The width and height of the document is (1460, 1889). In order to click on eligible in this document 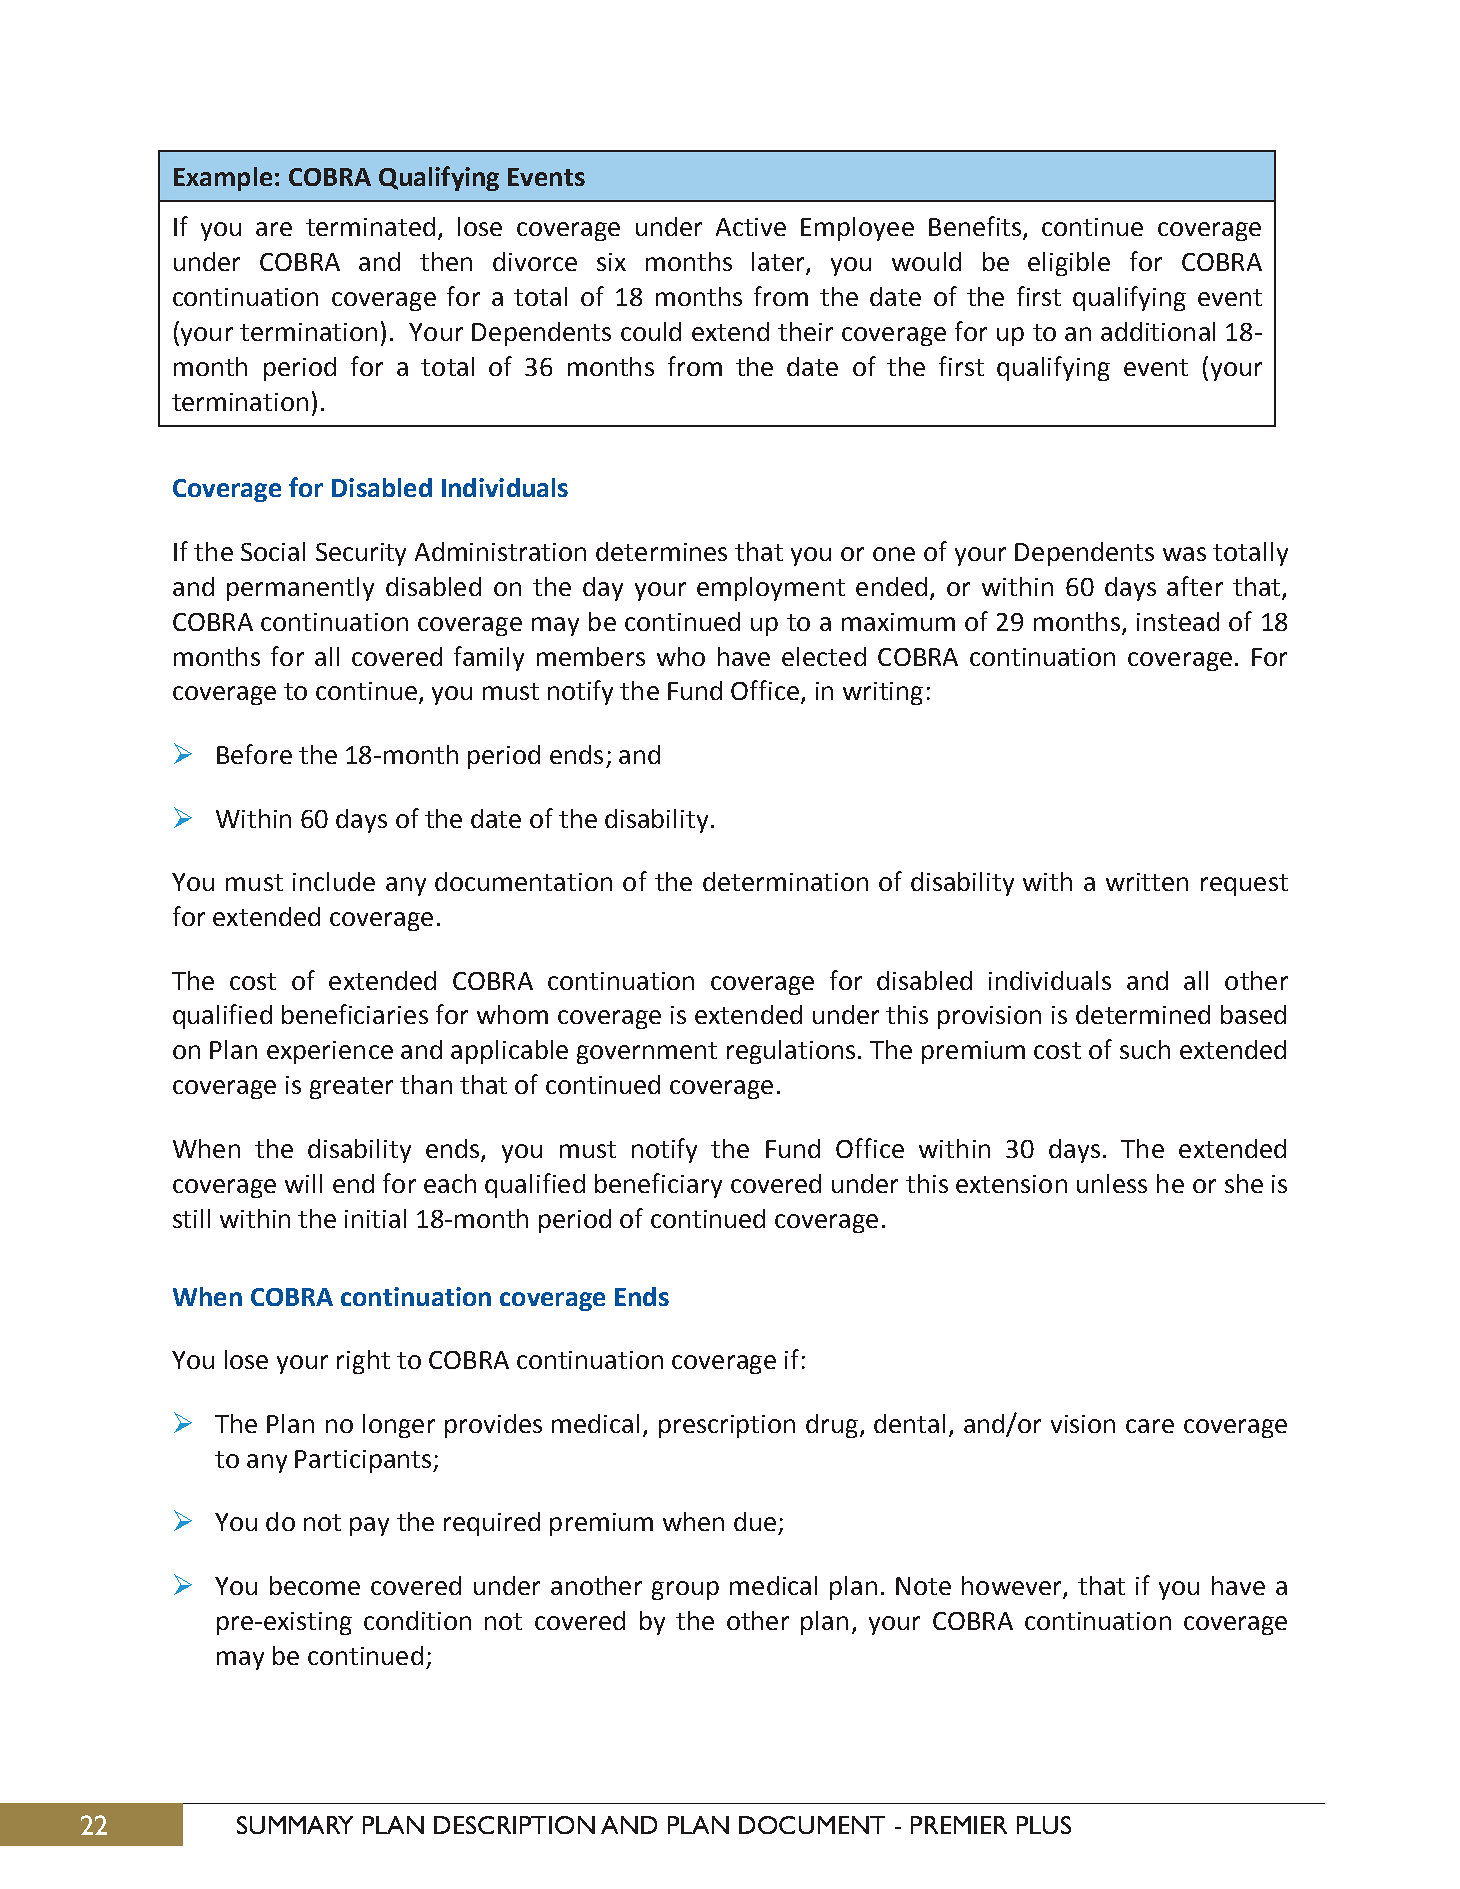, I will do `click(1069, 264)`.
